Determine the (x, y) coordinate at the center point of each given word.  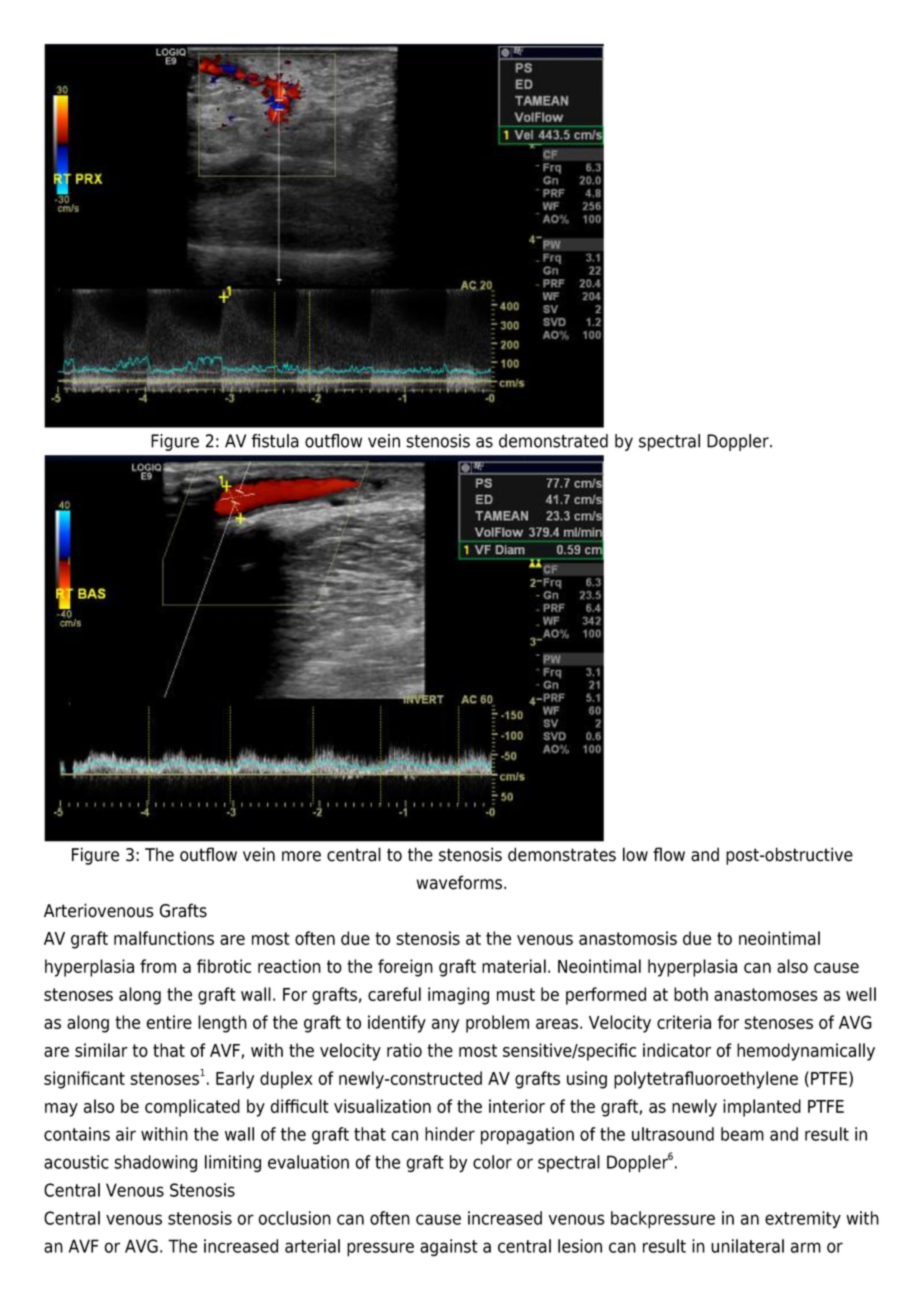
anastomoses (766, 994)
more (301, 856)
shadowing (155, 1163)
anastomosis (628, 938)
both (691, 994)
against (449, 1247)
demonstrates (562, 854)
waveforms (459, 882)
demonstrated (553, 441)
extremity (803, 1220)
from (158, 966)
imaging (458, 996)
